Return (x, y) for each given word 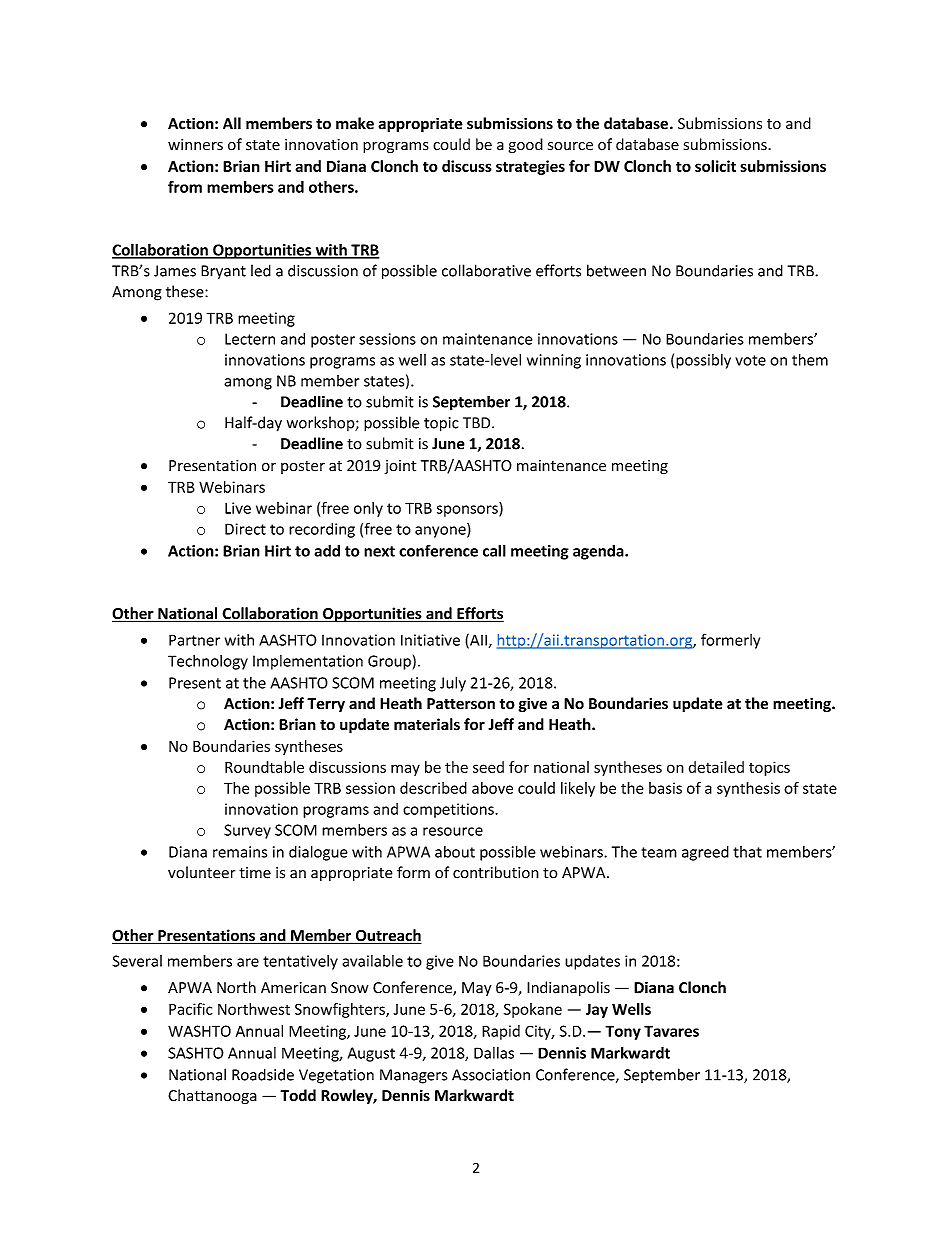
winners (195, 145)
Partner (194, 640)
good (526, 145)
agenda (599, 552)
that (747, 852)
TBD (478, 423)
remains (240, 852)
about (455, 851)
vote (750, 360)
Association (491, 1075)
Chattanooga (212, 1096)
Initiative (430, 640)
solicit (715, 166)
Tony (623, 1032)
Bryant (223, 272)
